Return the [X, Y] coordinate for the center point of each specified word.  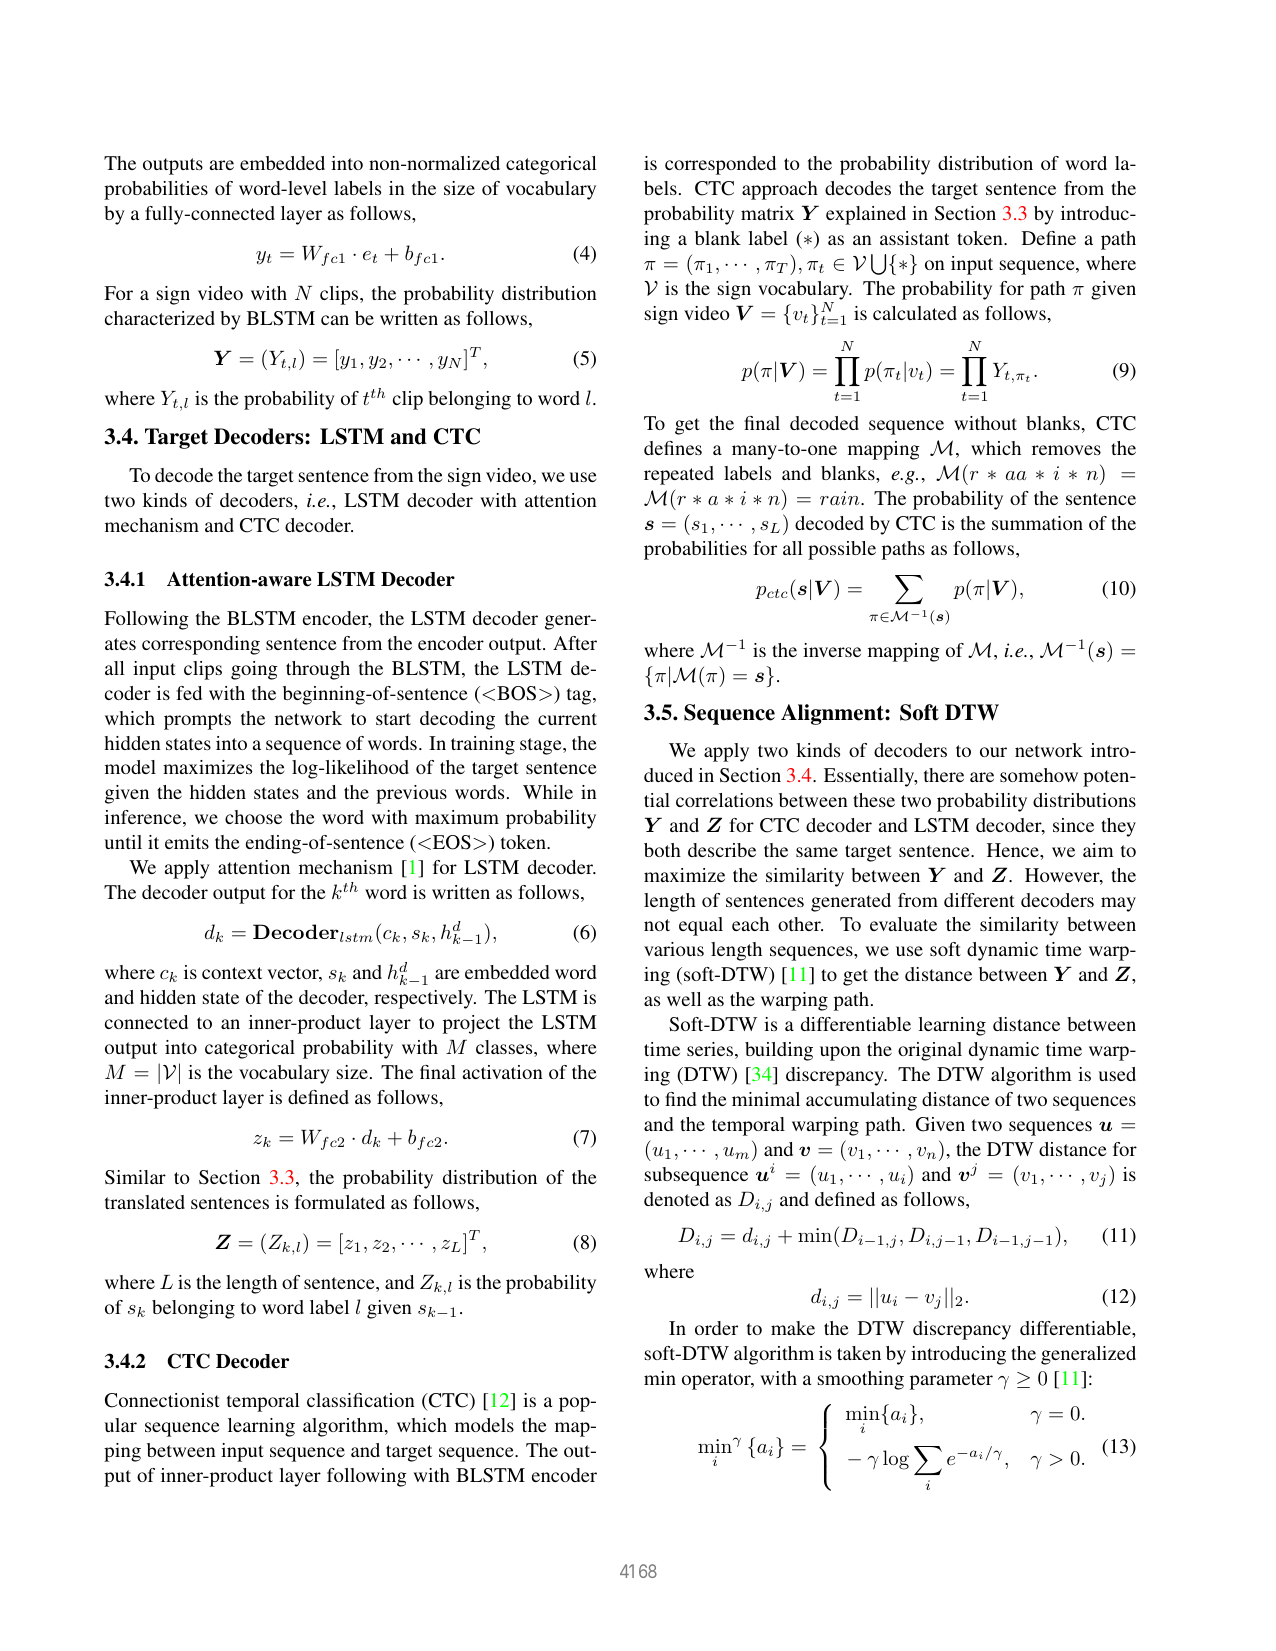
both [662, 850]
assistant [915, 238]
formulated [340, 1202]
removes [1066, 450]
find [680, 1099]
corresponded [720, 165]
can [335, 320]
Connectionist [162, 1400]
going [254, 670]
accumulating [861, 1101]
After [575, 643]
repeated [679, 475]
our [993, 752]
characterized [160, 318]
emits [187, 842]
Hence [1014, 850]
